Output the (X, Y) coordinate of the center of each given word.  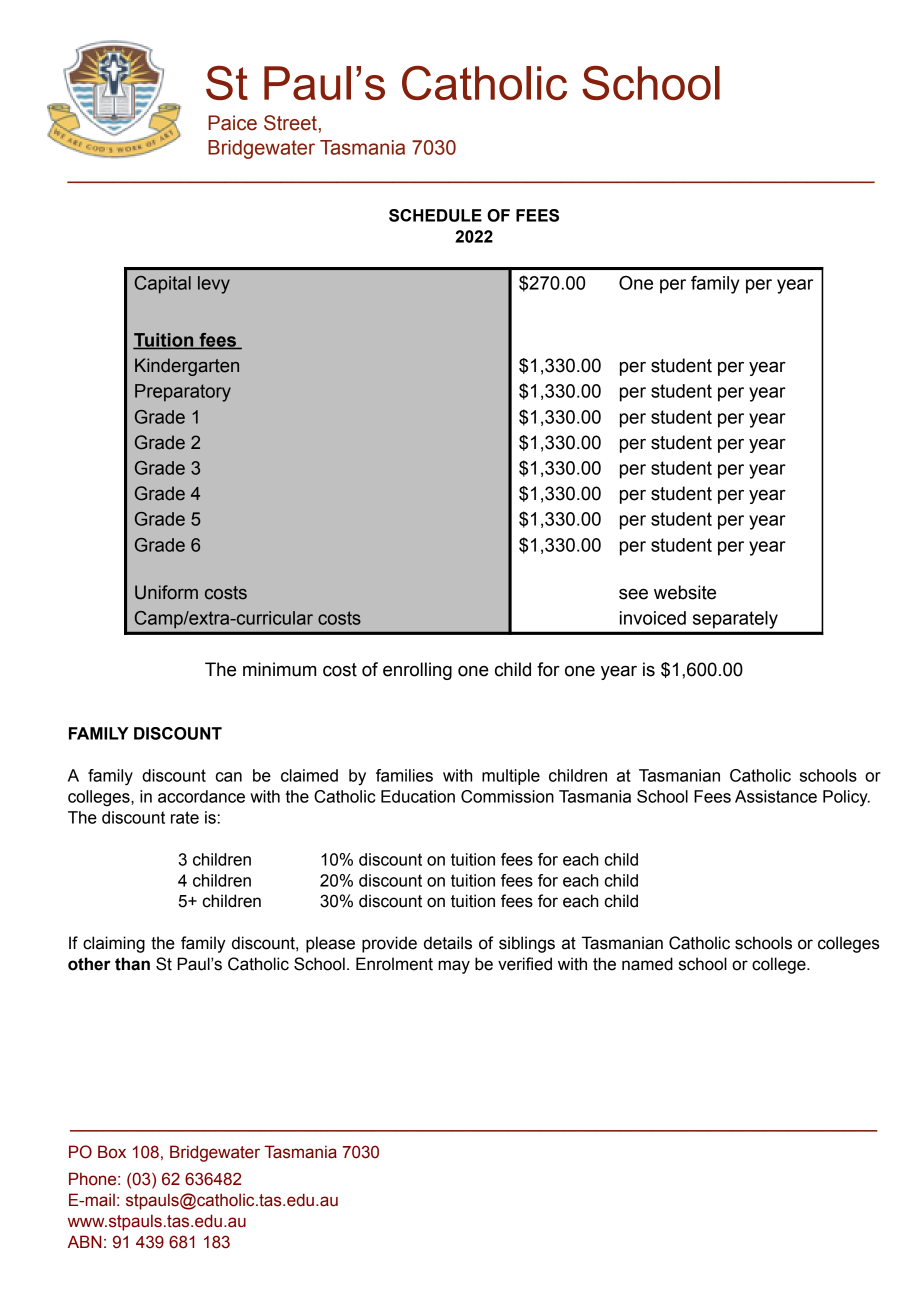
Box (112, 1152)
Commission (507, 796)
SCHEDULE (435, 215)
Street (290, 123)
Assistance (776, 796)
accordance (201, 796)
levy (214, 285)
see (633, 594)
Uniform (166, 592)
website (685, 592)
